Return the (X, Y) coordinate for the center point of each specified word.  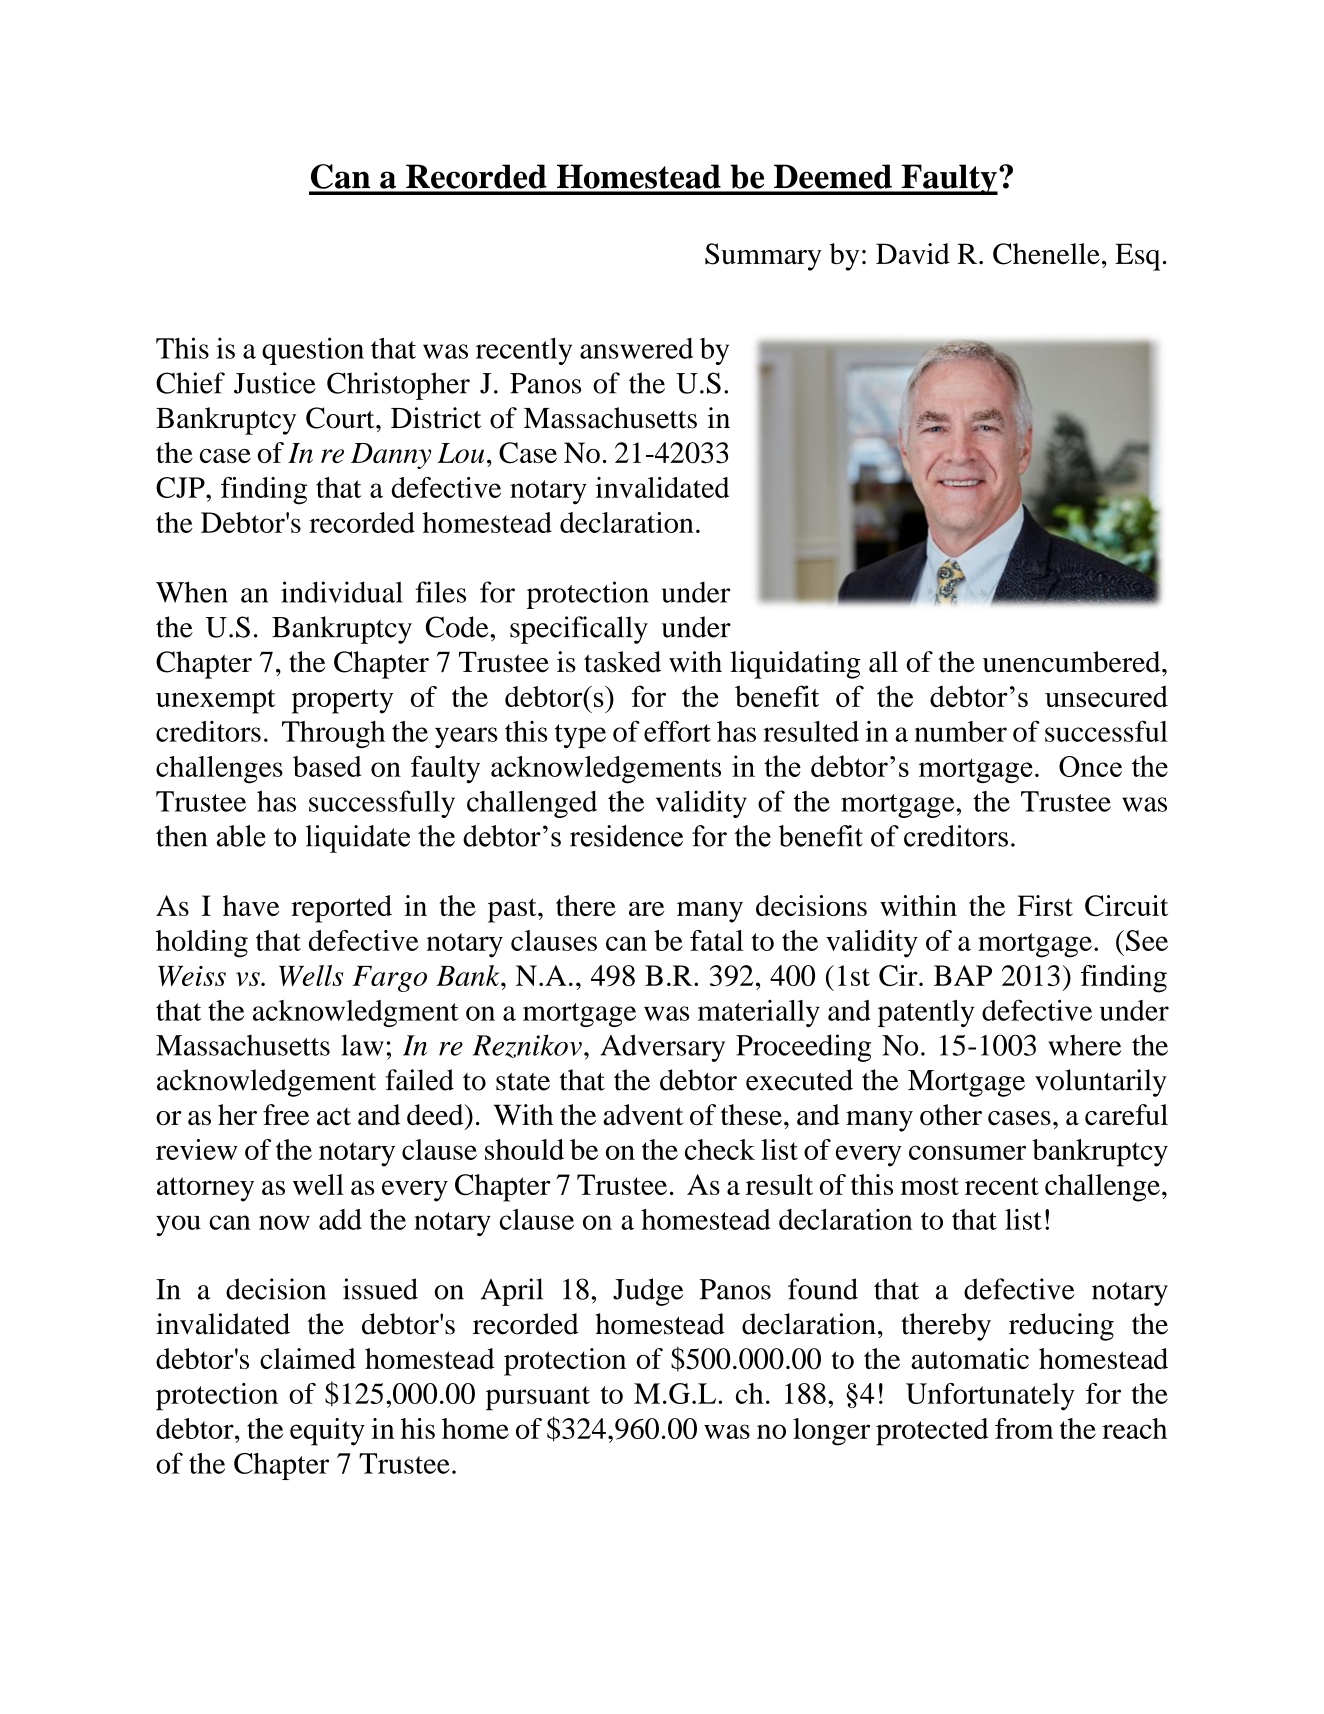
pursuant (538, 1398)
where (1084, 1045)
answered (636, 348)
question (313, 351)
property (342, 701)
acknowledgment (356, 1013)
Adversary (663, 1048)
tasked (622, 662)
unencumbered (1073, 662)
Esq (1137, 257)
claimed (308, 1358)
